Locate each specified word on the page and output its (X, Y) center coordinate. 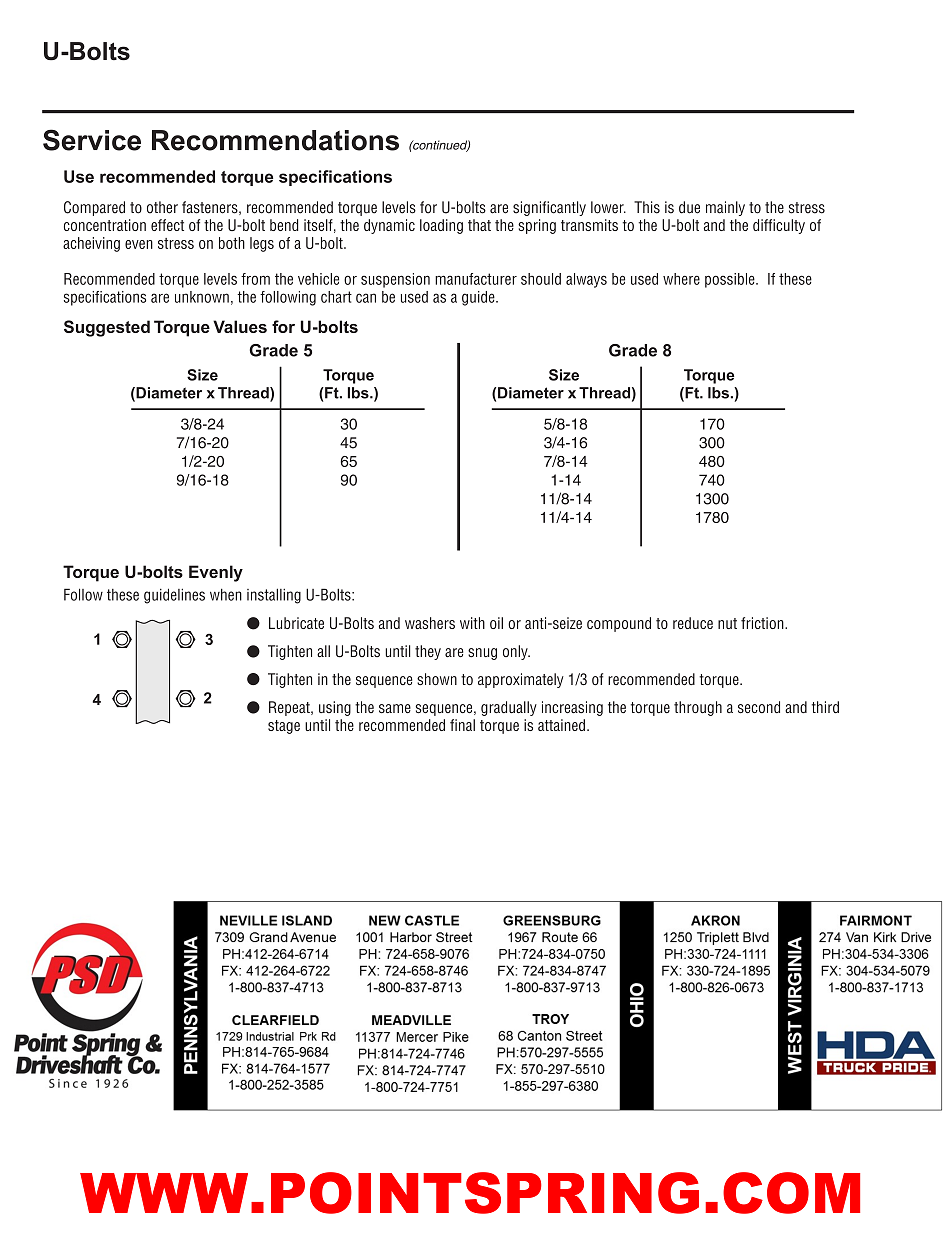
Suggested (107, 328)
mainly (725, 208)
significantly (549, 208)
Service (92, 140)
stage (284, 727)
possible (731, 280)
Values (240, 326)
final (462, 725)
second (759, 707)
